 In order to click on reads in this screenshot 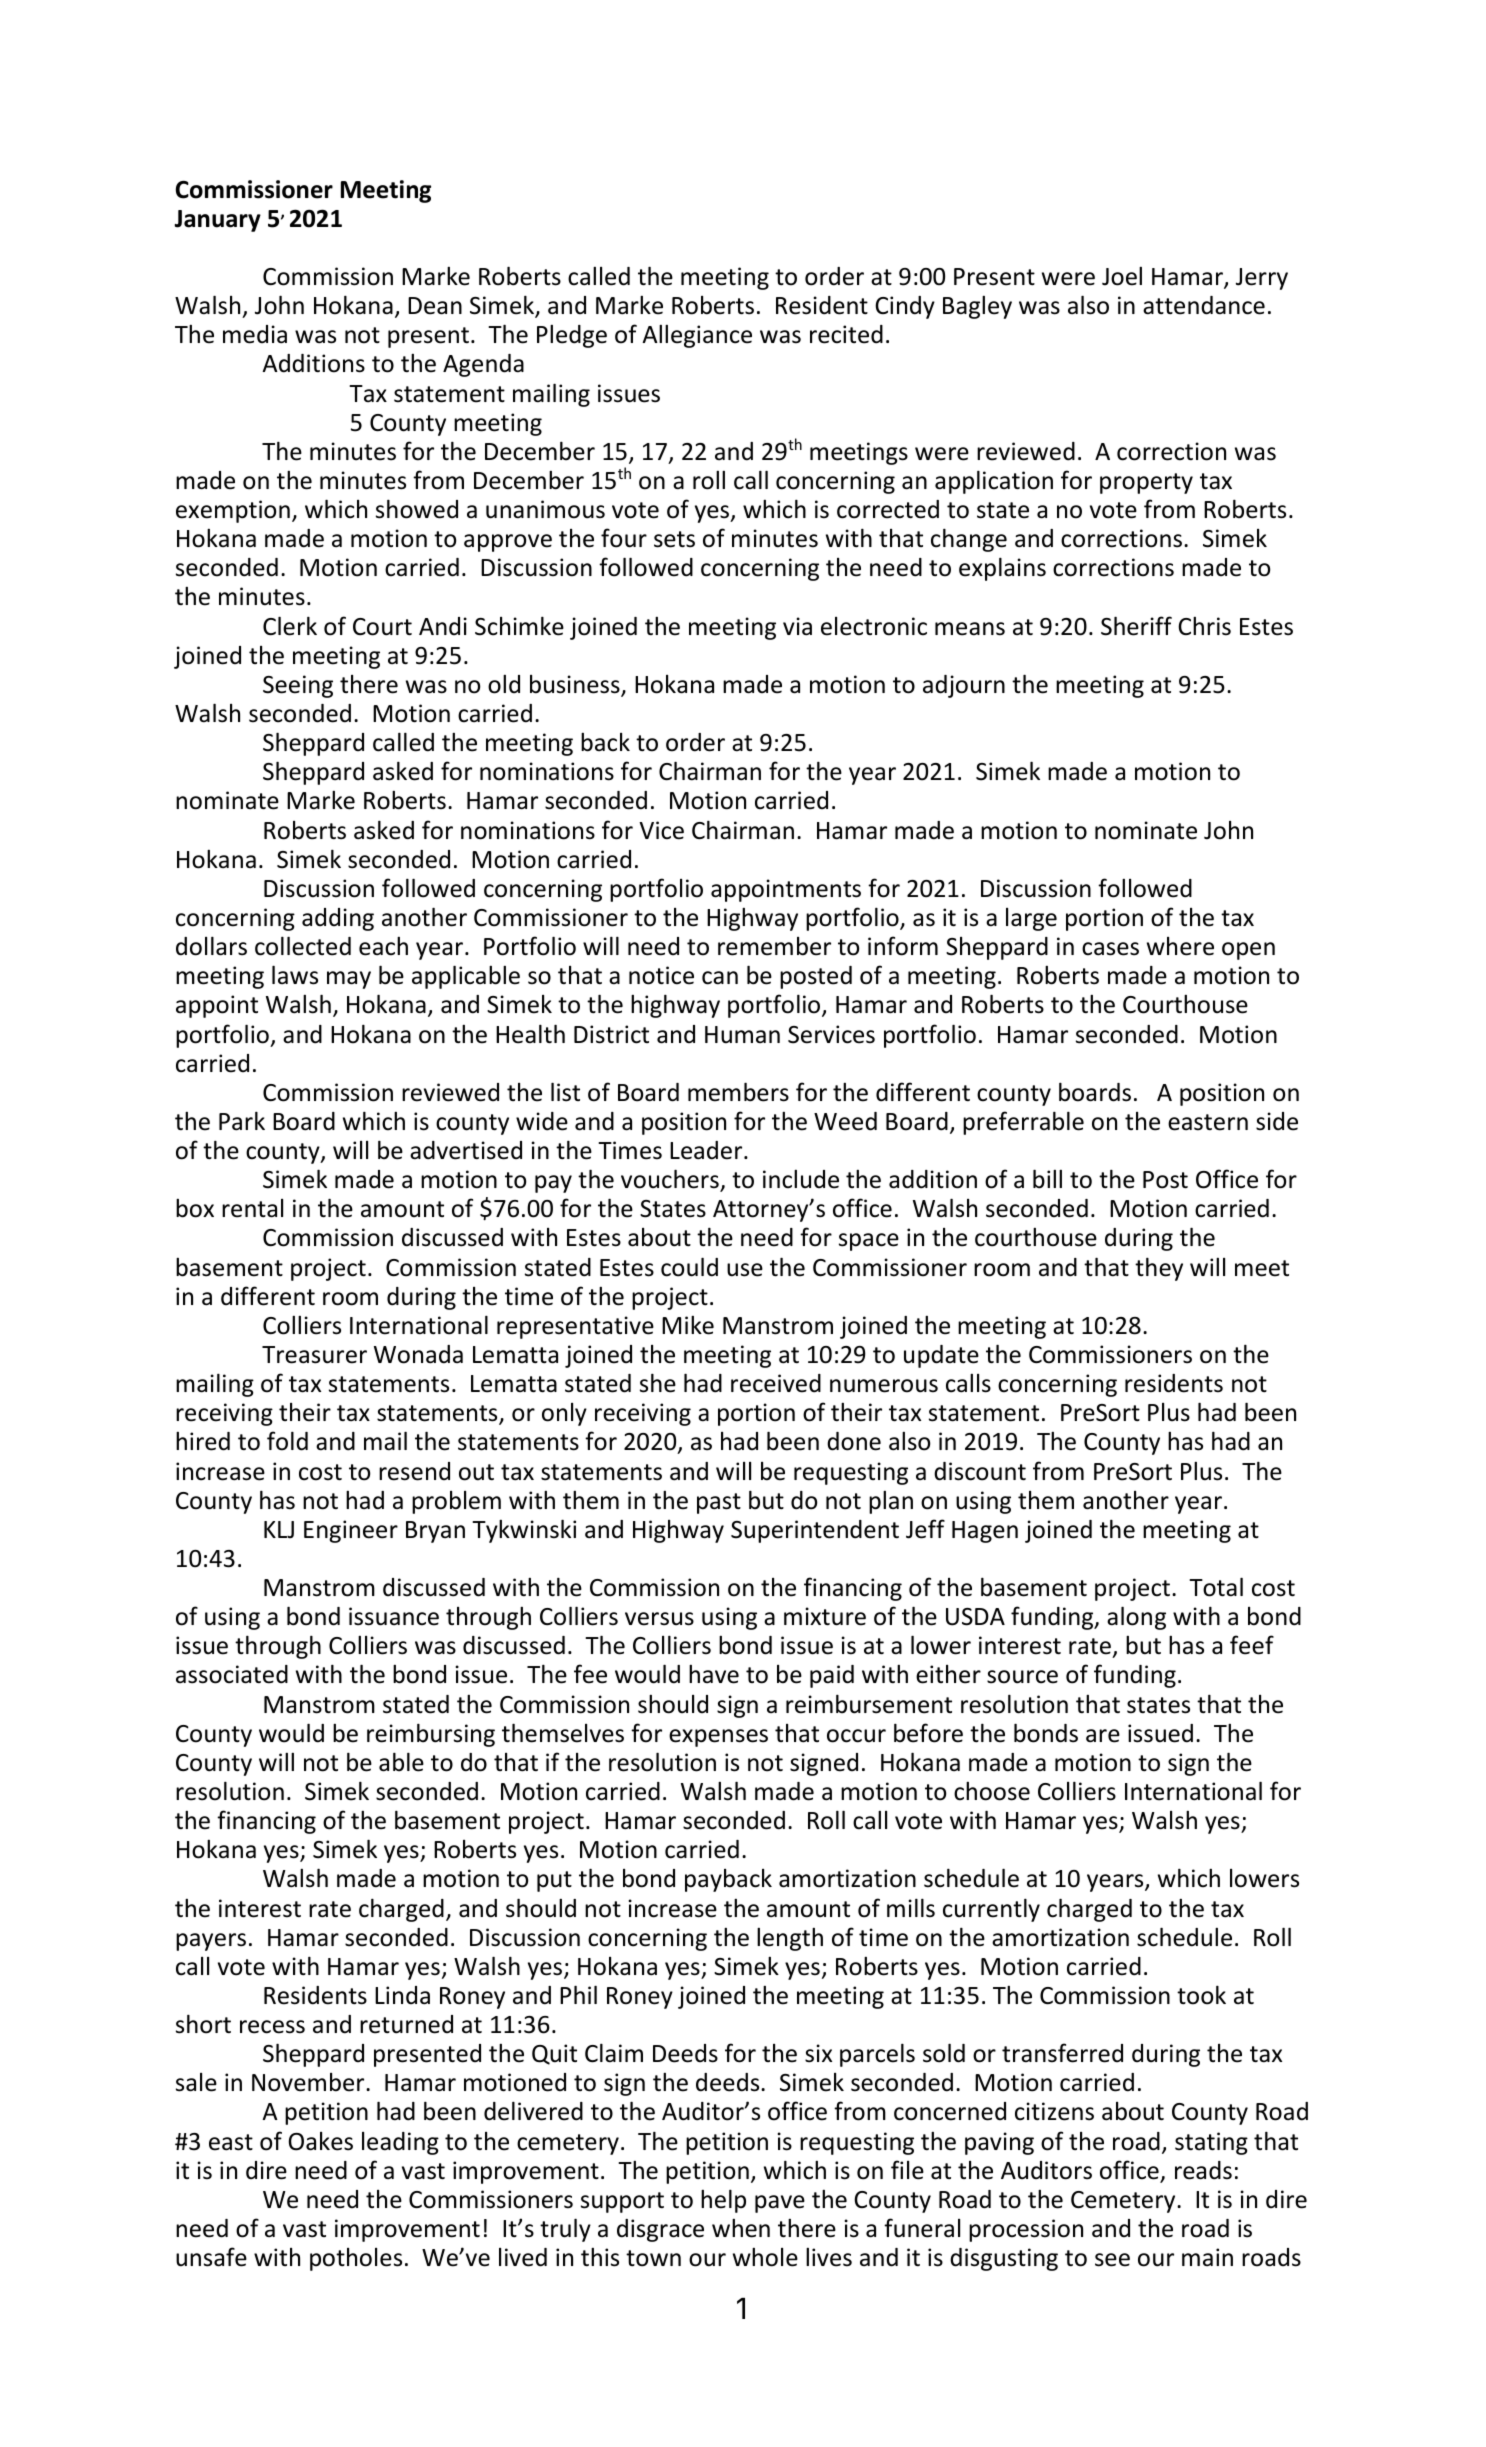, I will do `click(1203, 2170)`.
